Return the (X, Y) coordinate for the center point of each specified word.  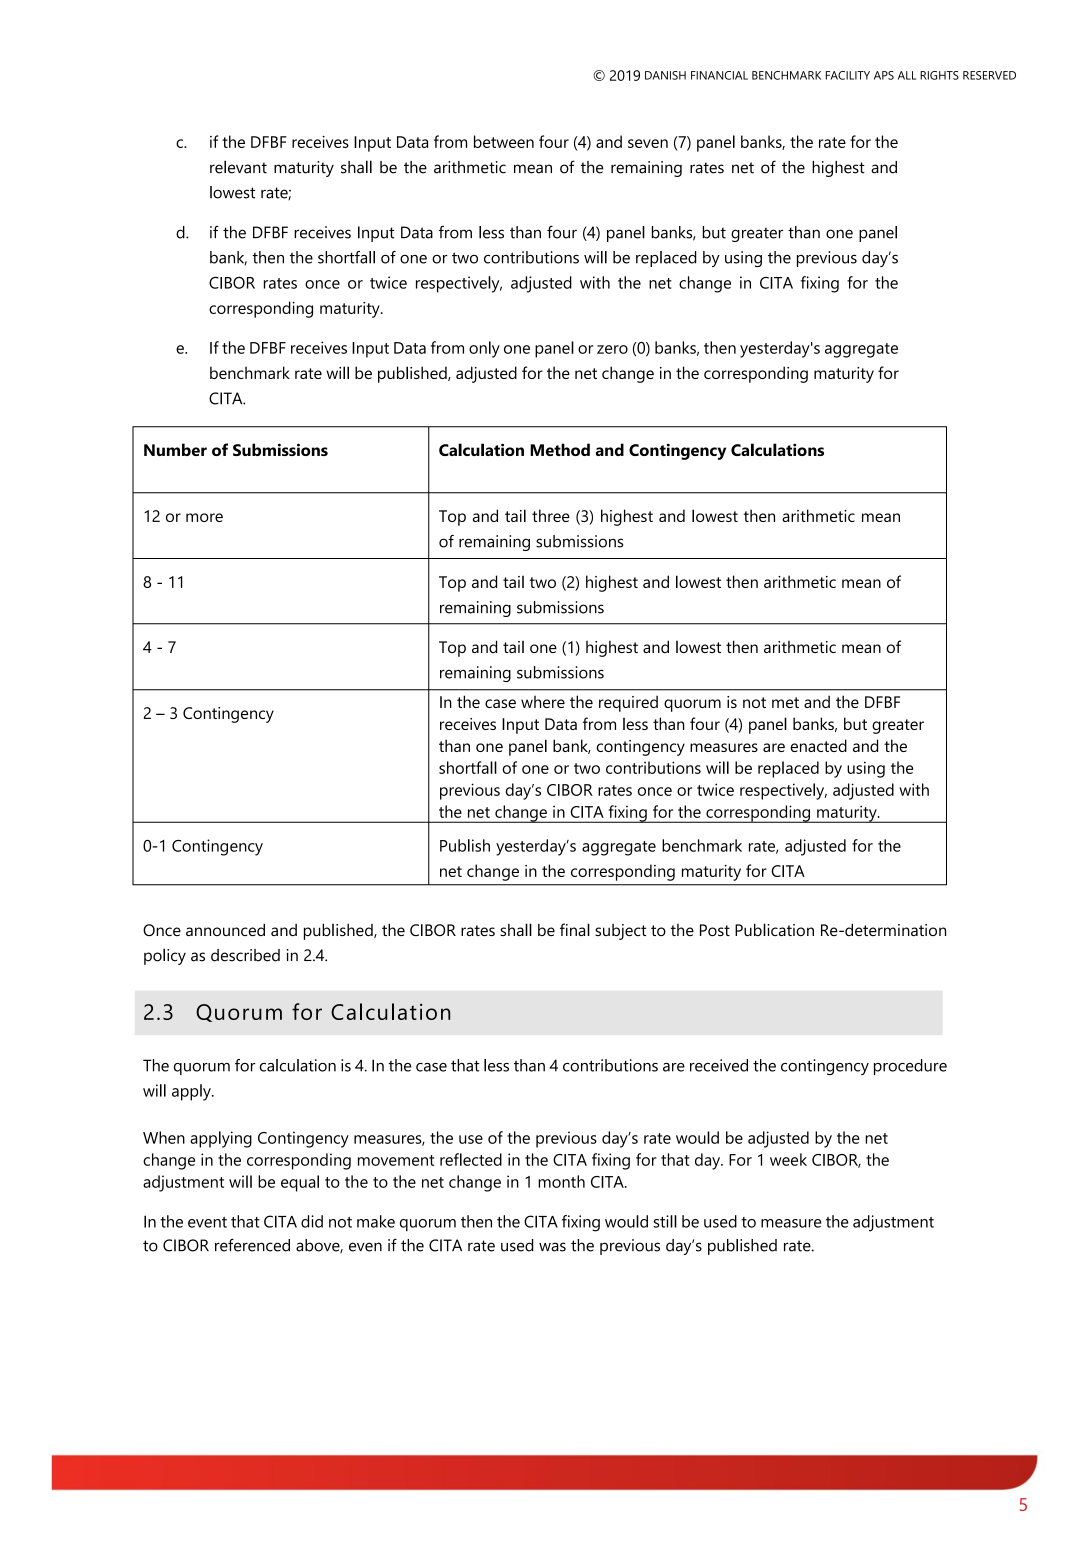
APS (884, 75)
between (504, 141)
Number (175, 449)
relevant (238, 167)
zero (612, 349)
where (543, 702)
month (561, 1181)
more (204, 517)
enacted (818, 745)
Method (560, 449)
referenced (252, 1245)
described (245, 955)
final (575, 929)
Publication (774, 929)
